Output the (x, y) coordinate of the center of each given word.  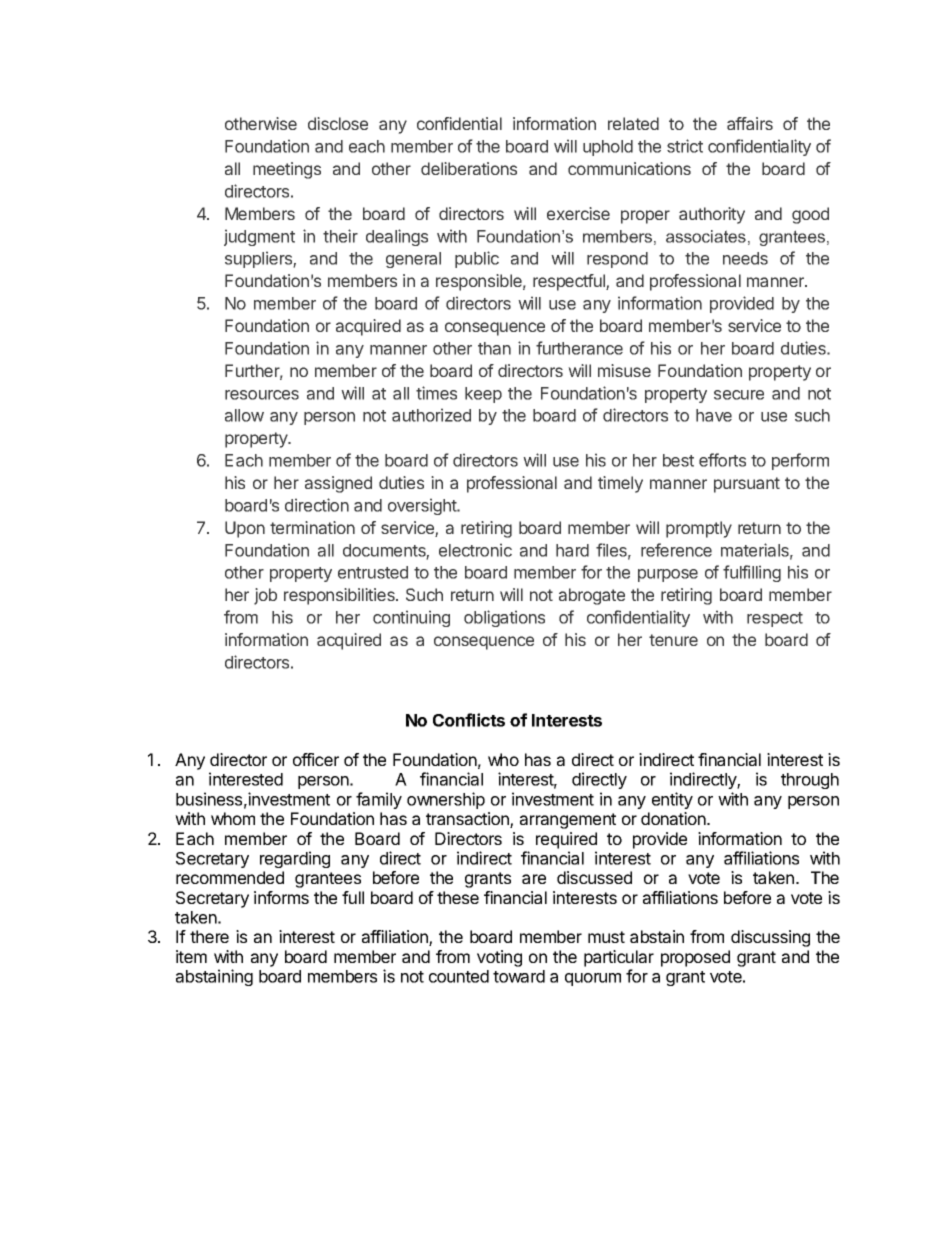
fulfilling (752, 573)
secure (739, 395)
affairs (750, 123)
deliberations (469, 168)
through (810, 781)
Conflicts (469, 720)
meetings (287, 170)
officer (316, 759)
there (209, 936)
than (494, 348)
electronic (475, 550)
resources (262, 395)
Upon (245, 529)
